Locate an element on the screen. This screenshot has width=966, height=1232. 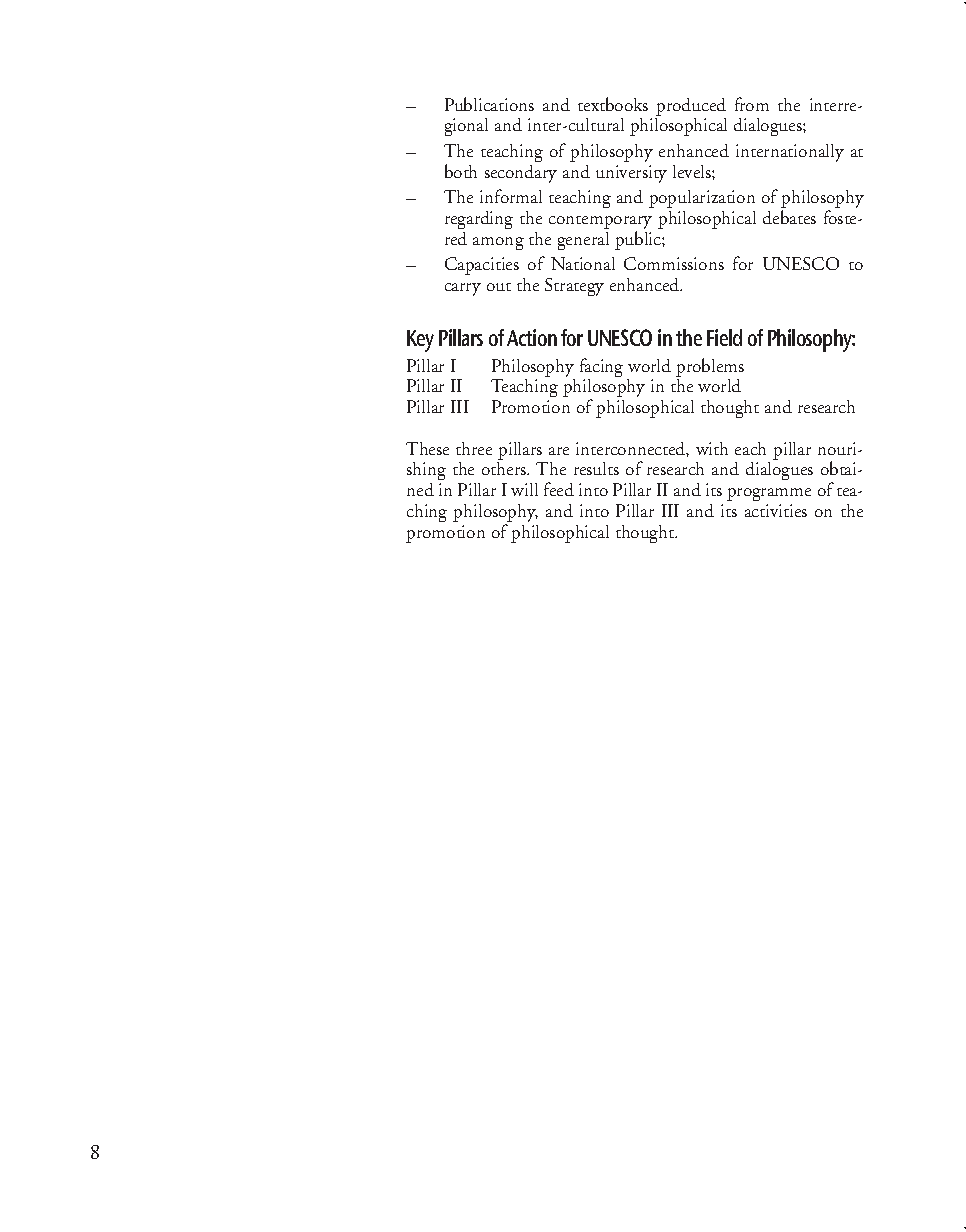
both is located at coordinates (461, 171).
